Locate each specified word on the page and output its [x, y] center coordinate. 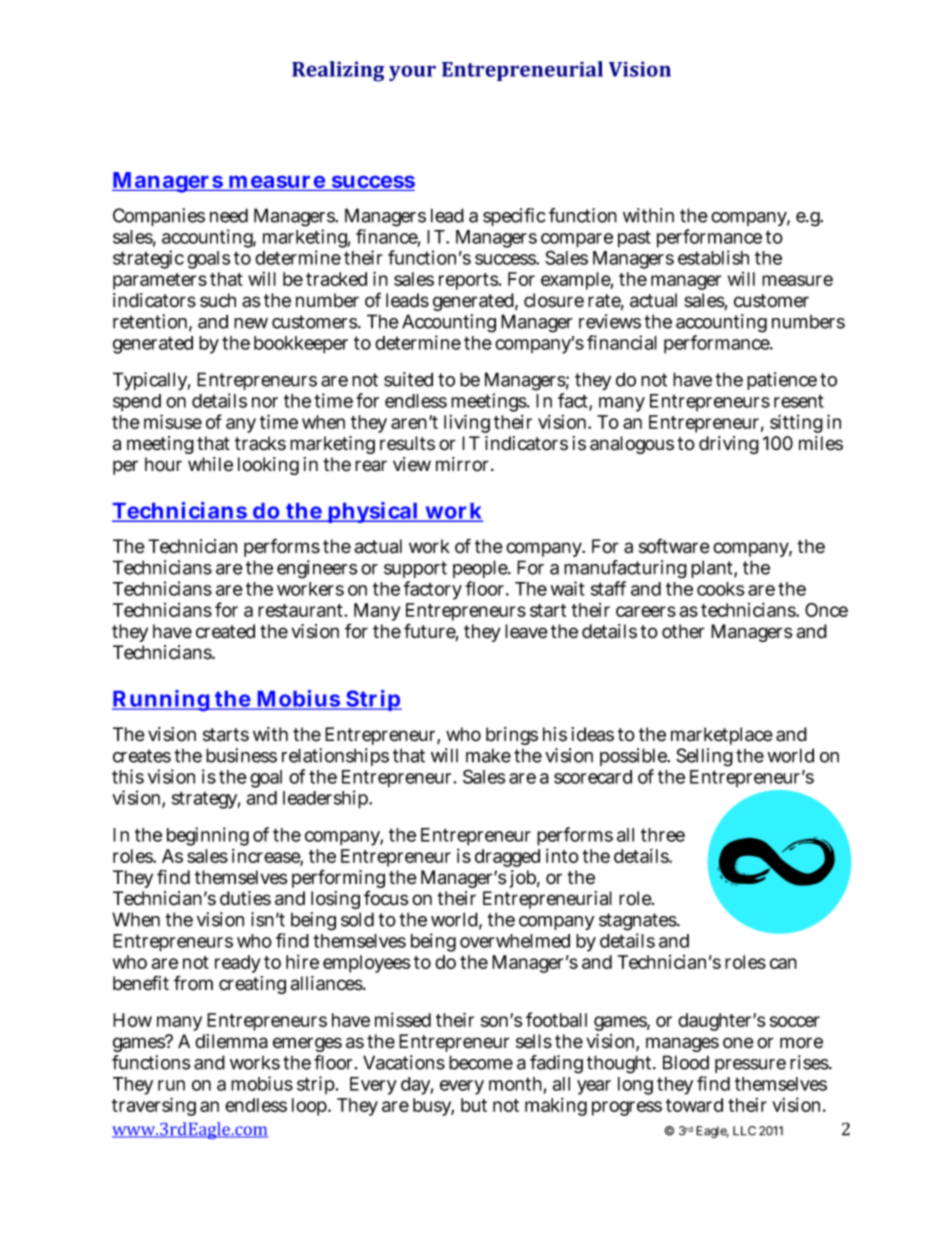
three [663, 835]
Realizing [338, 71]
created [225, 631]
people [481, 569]
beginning [208, 838]
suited [408, 379]
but [474, 1105]
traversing [154, 1106]
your [412, 73]
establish [713, 257]
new [251, 323]
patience [782, 381]
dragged [507, 858]
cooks [721, 589]
